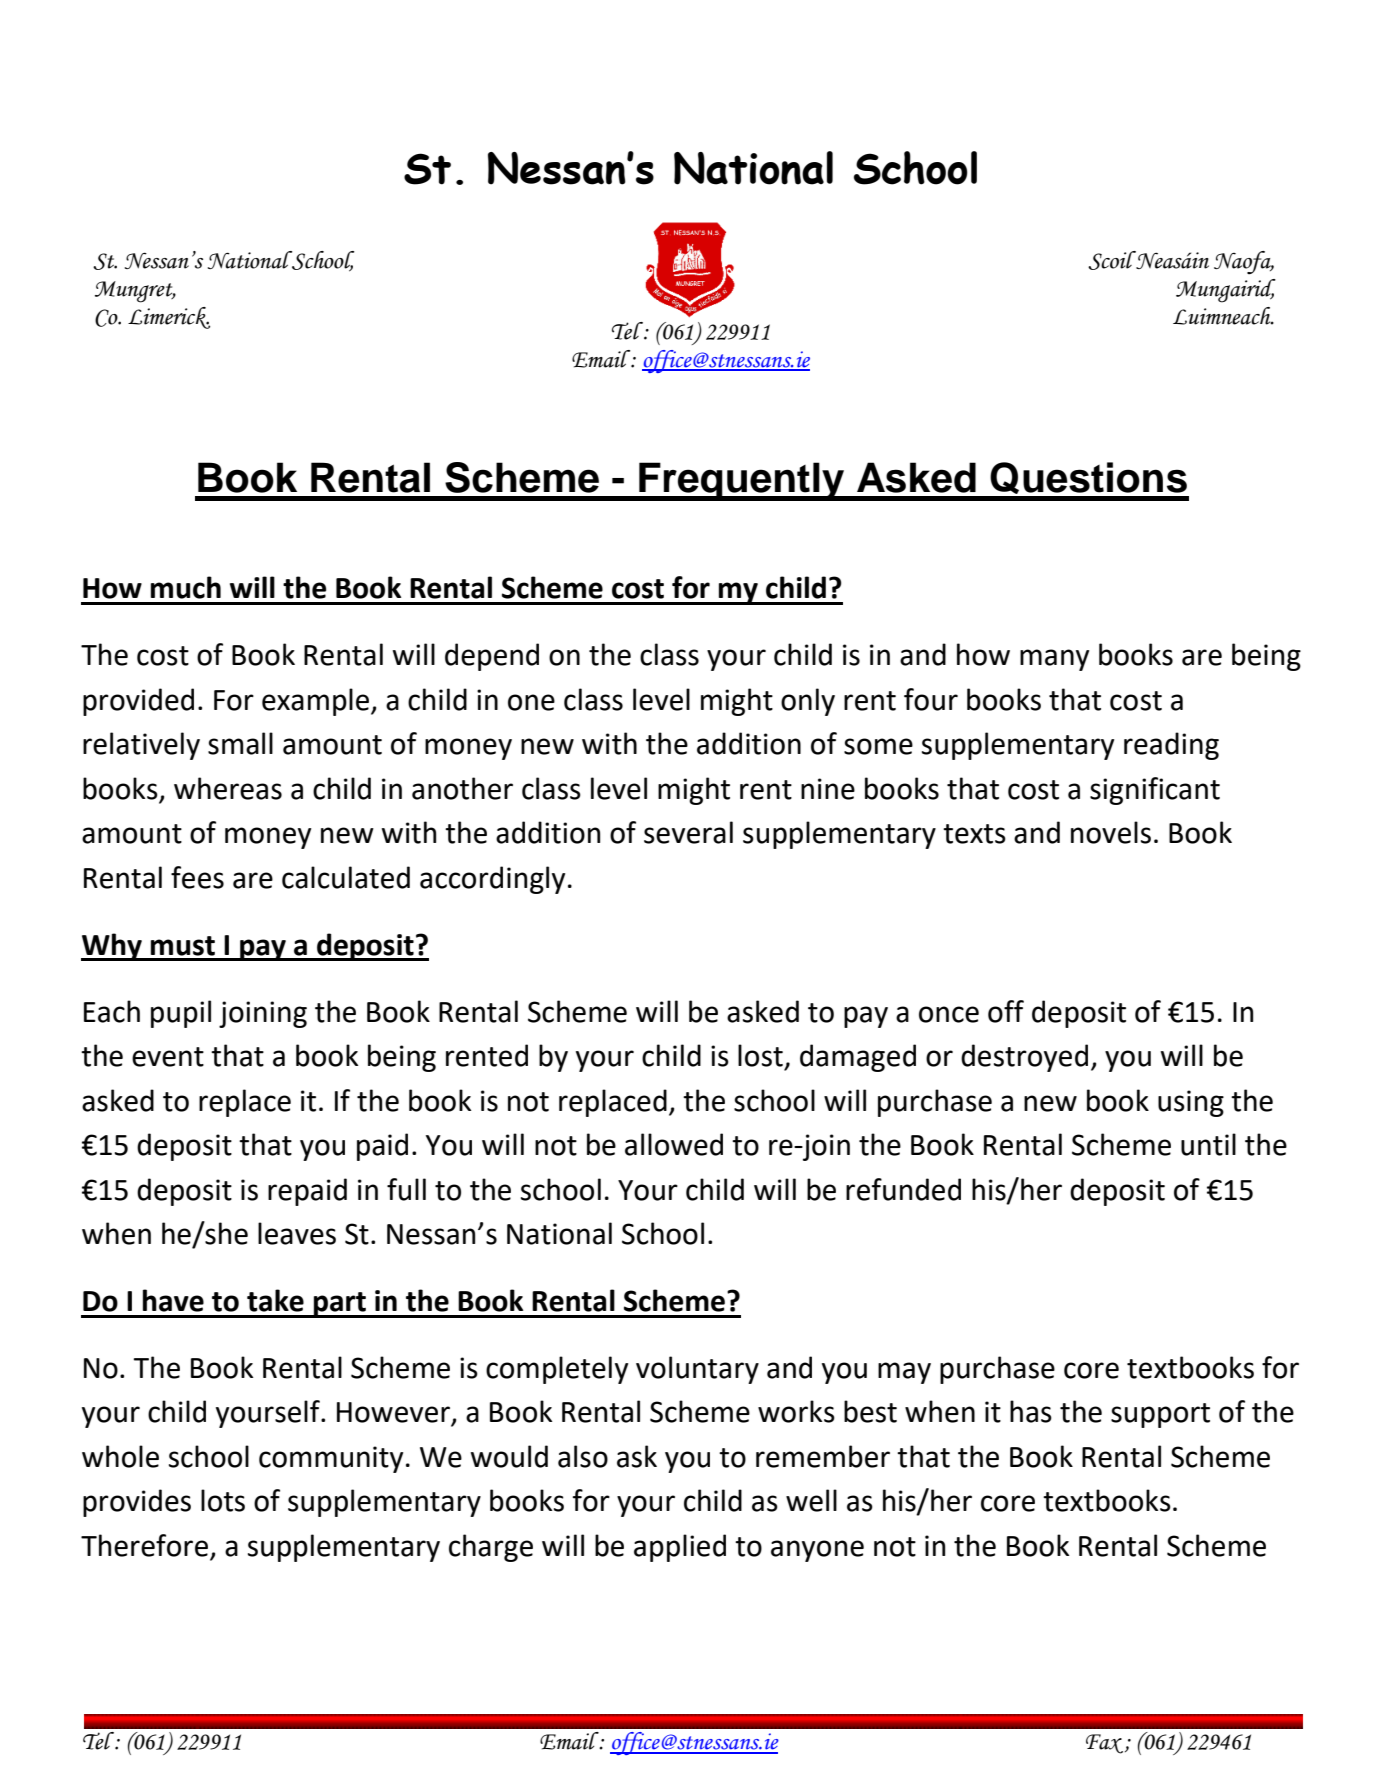 The height and width of the screenshot is (1791, 1384). What do you see at coordinates (1054, 660) in the screenshot?
I see `many` at bounding box center [1054, 660].
